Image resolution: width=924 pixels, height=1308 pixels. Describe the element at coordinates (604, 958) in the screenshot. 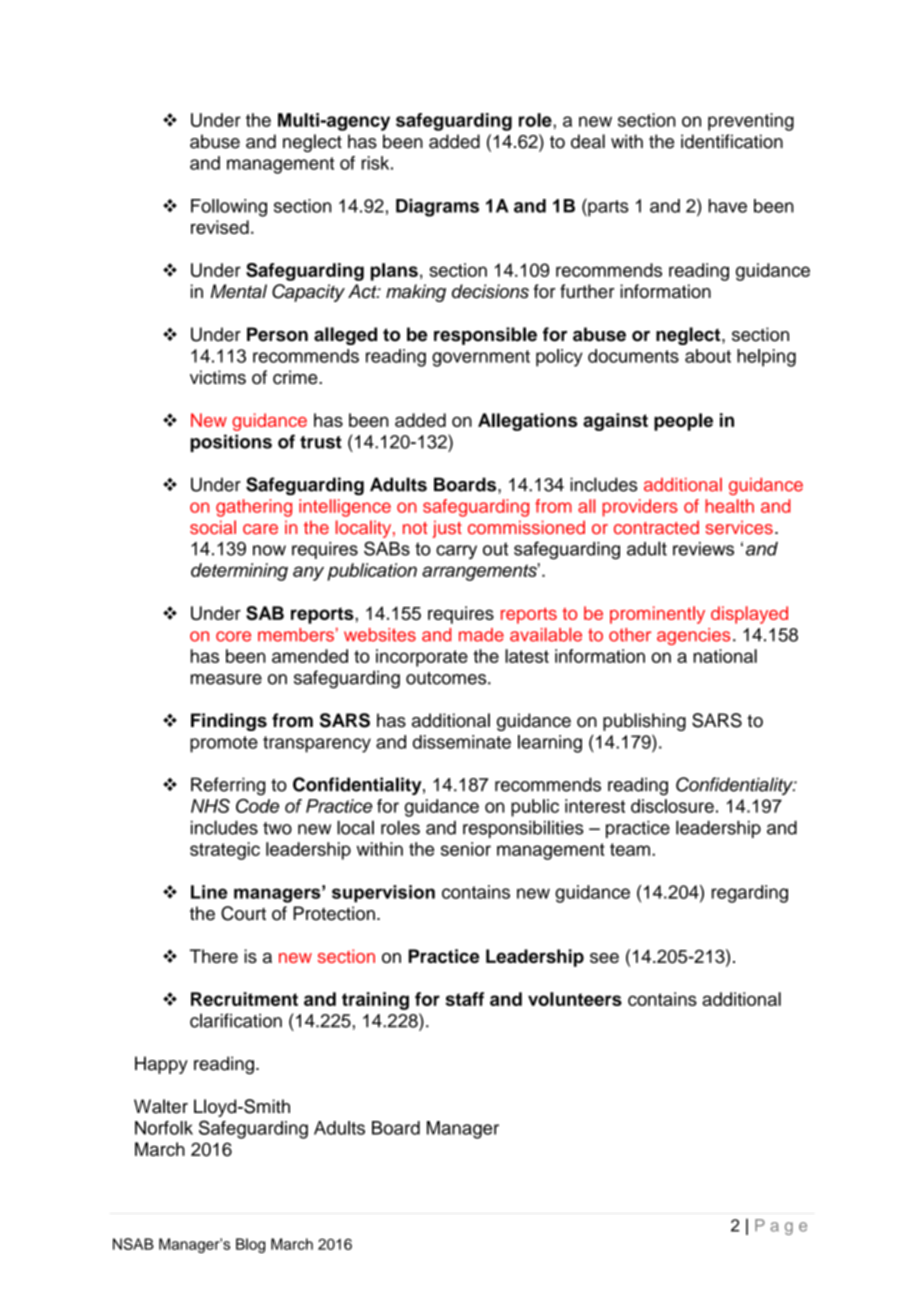

I see `see` at that location.
